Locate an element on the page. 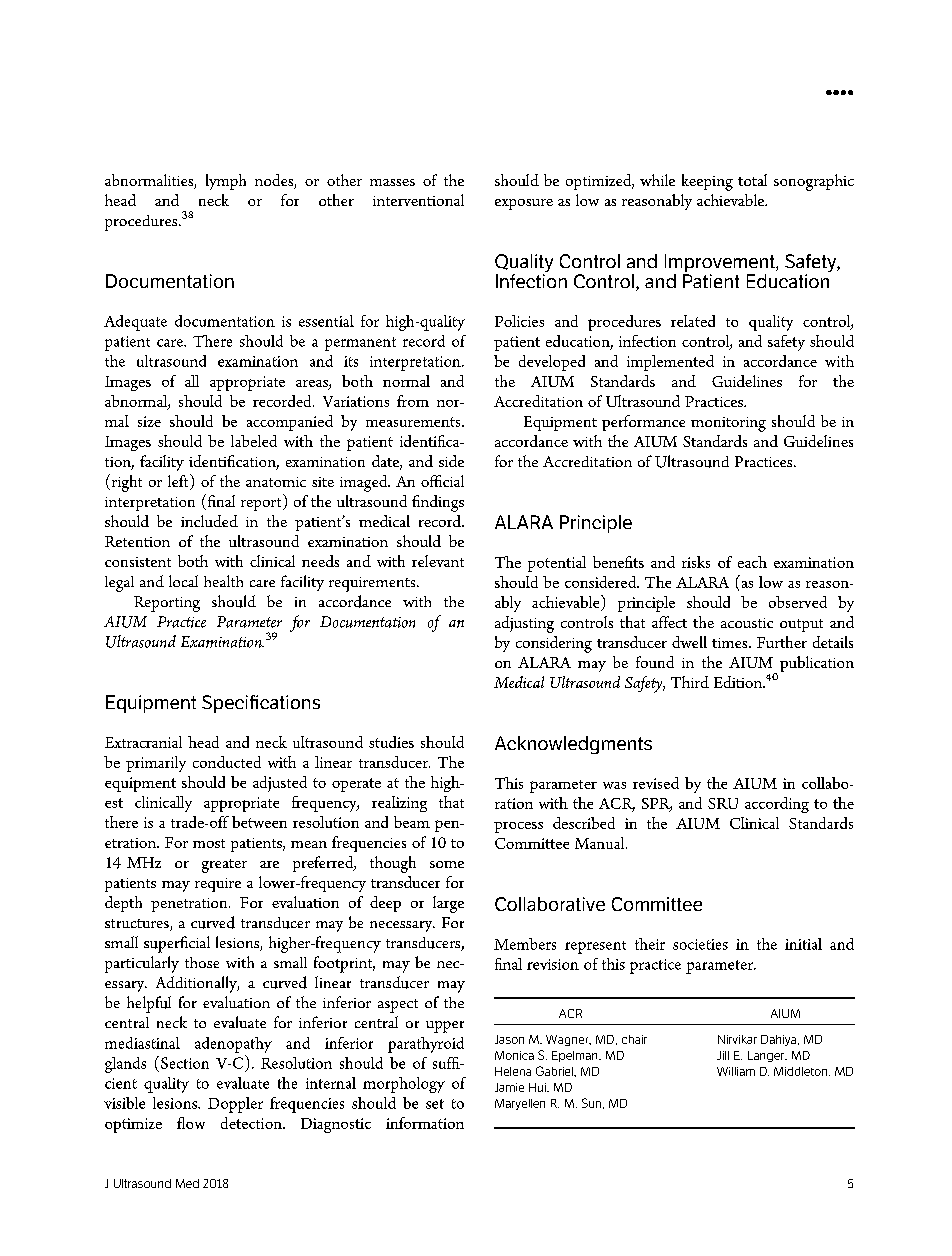 This document has height=1256, width=952. lymph is located at coordinates (226, 182).
